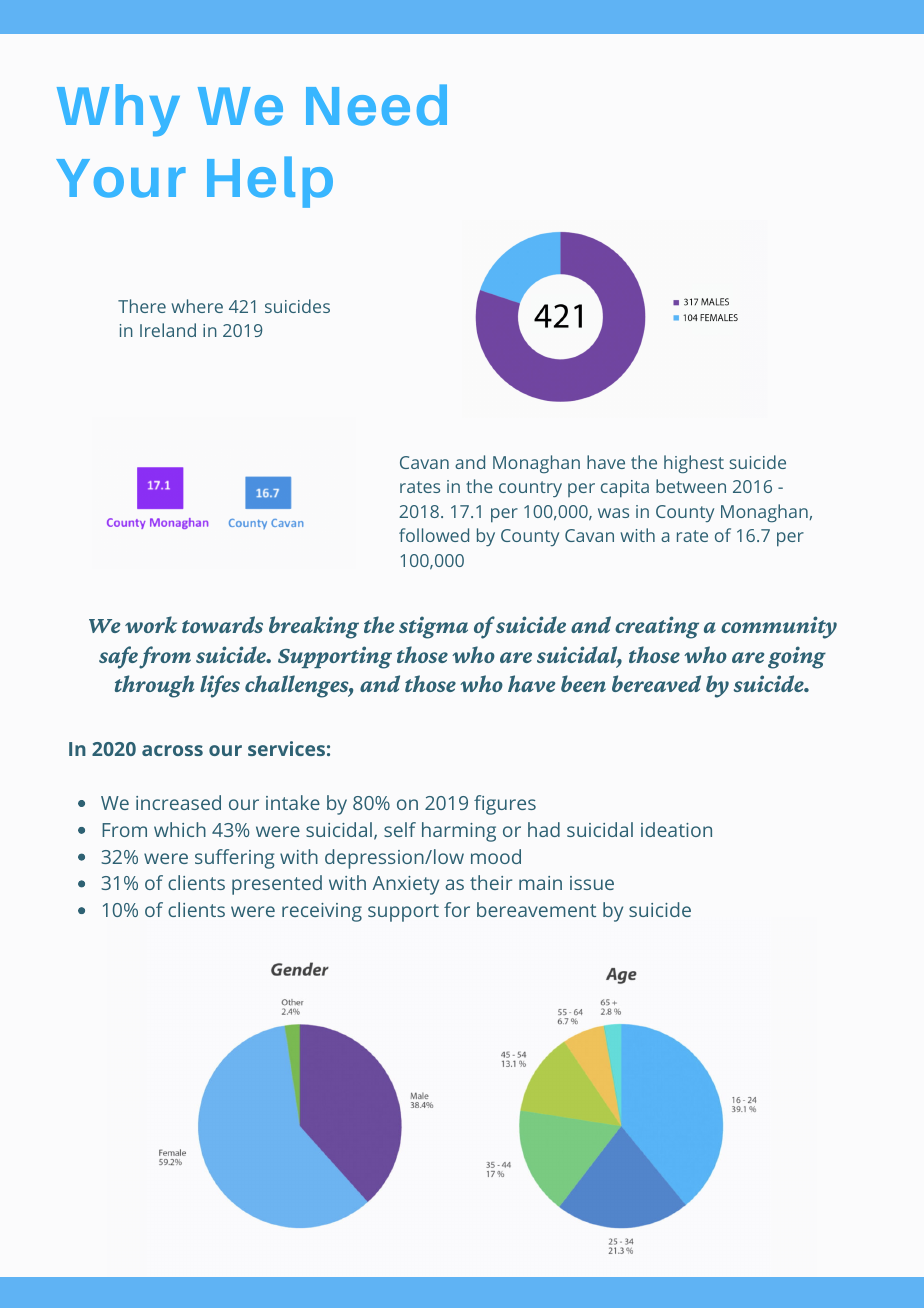  Describe the element at coordinates (172, 750) in the screenshot. I see `across` at that location.
